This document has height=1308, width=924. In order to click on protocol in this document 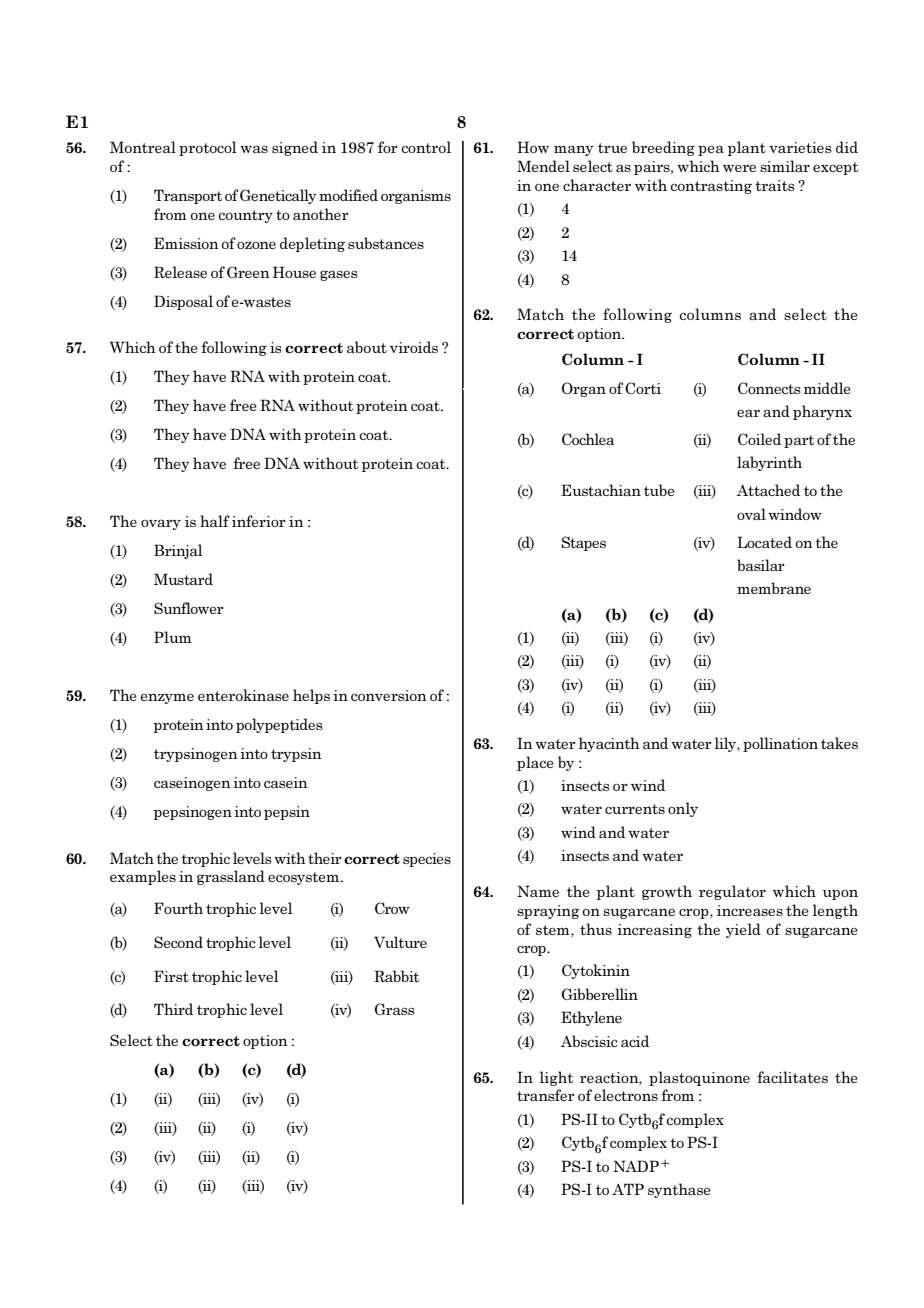, I will do `click(208, 148)`.
